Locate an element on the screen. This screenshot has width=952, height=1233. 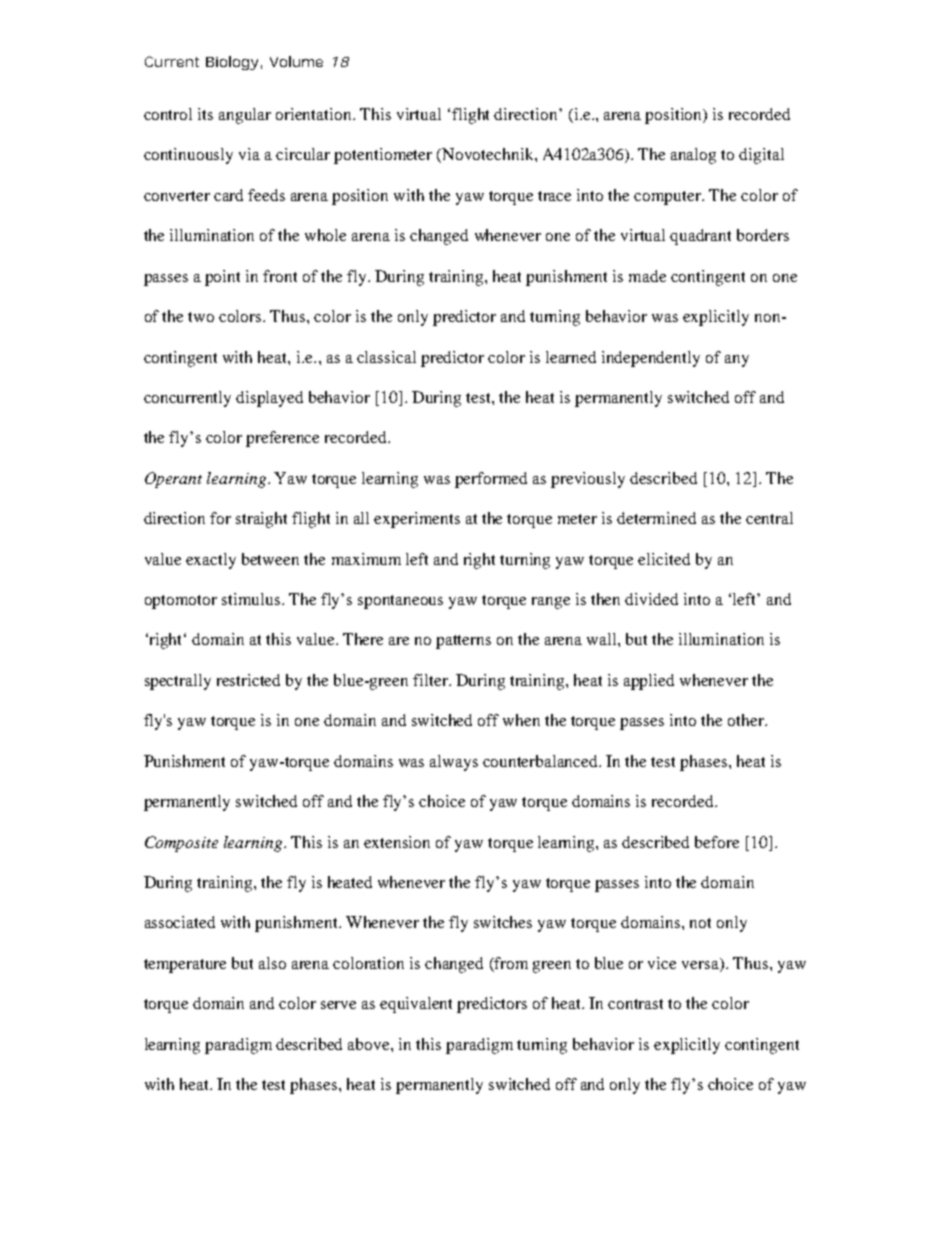
two is located at coordinates (201, 317).
